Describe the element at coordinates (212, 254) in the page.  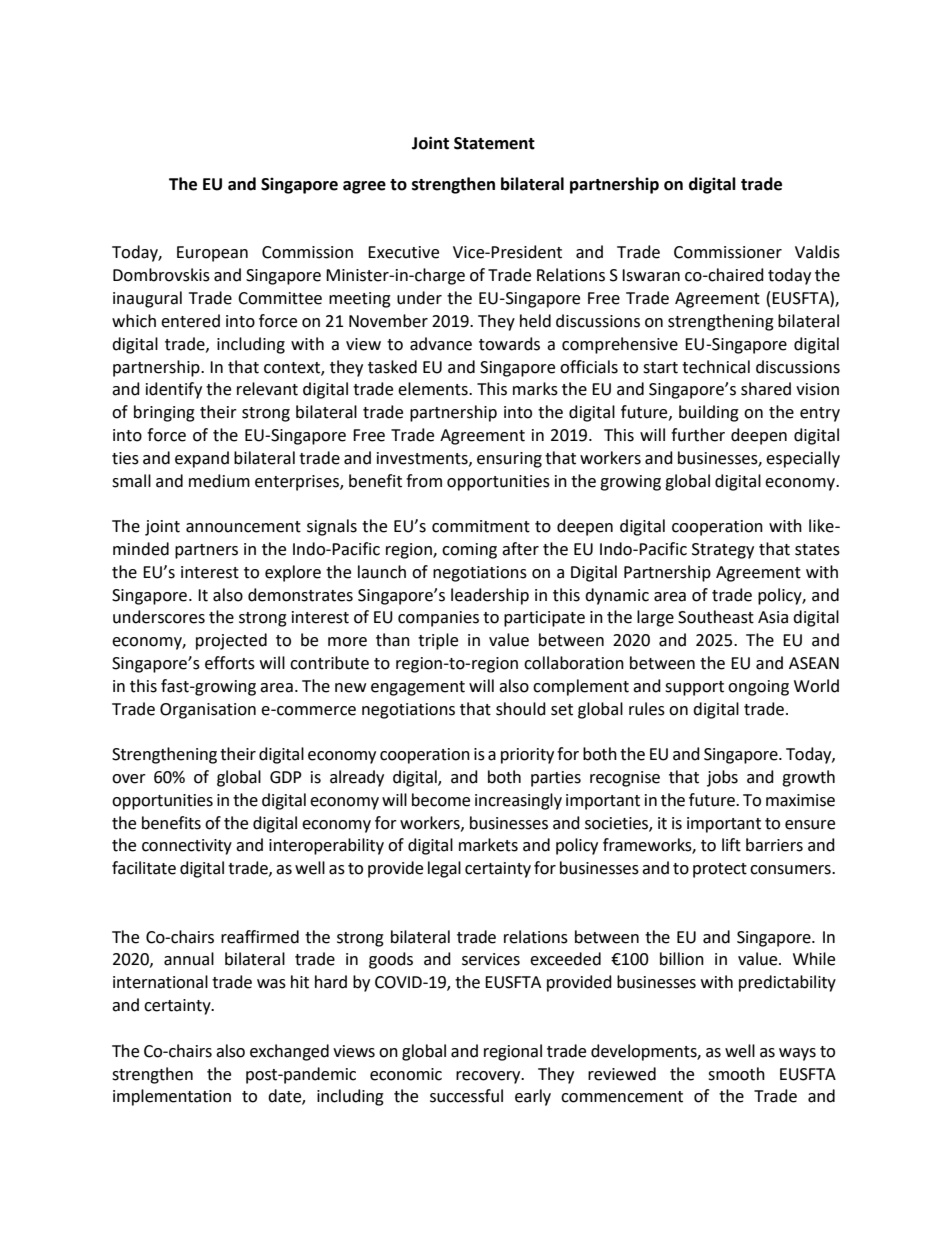
I see `European` at that location.
